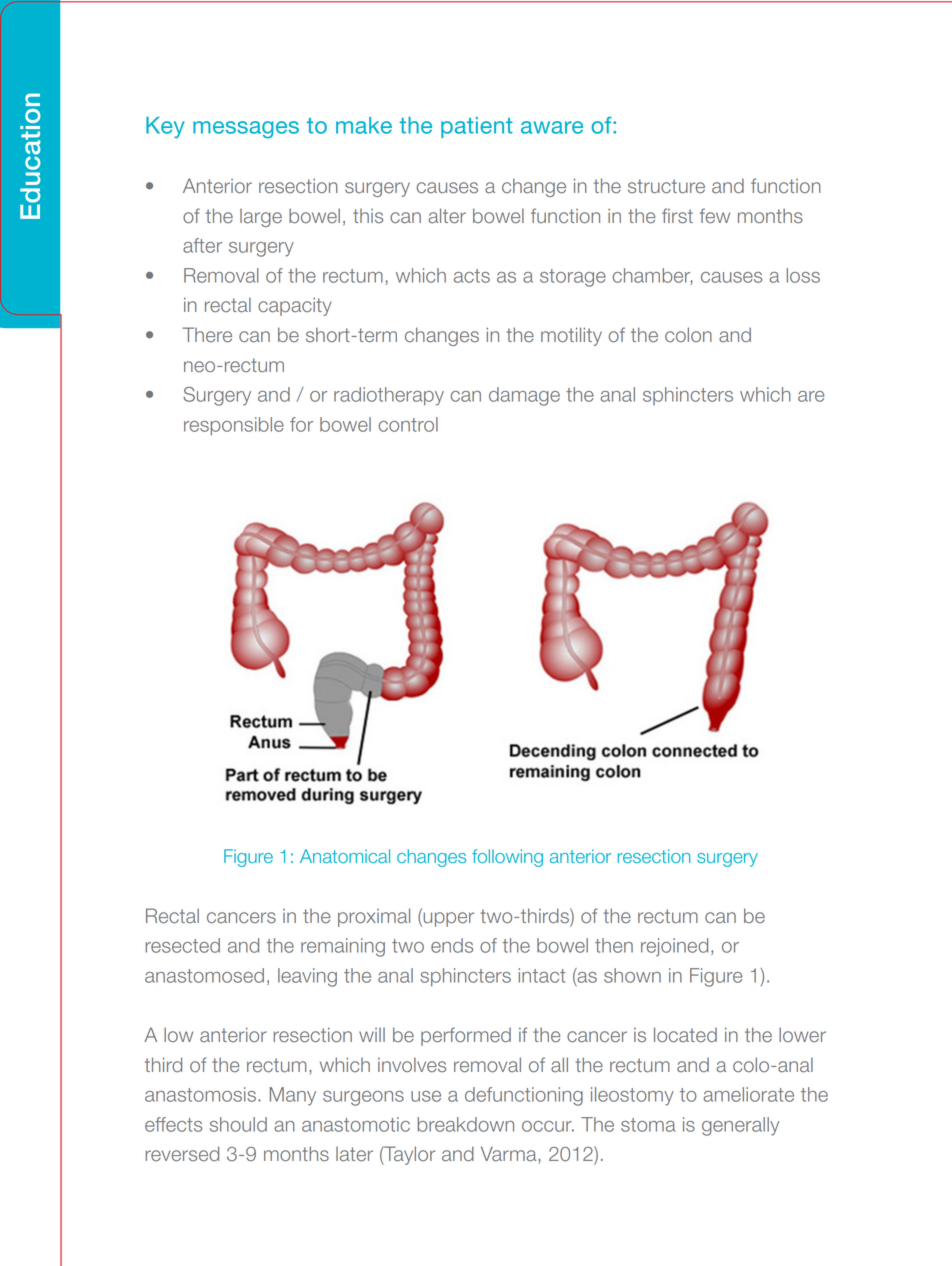 The height and width of the screenshot is (1266, 952). Describe the element at coordinates (674, 947) in the screenshot. I see `rejoined` at that location.
